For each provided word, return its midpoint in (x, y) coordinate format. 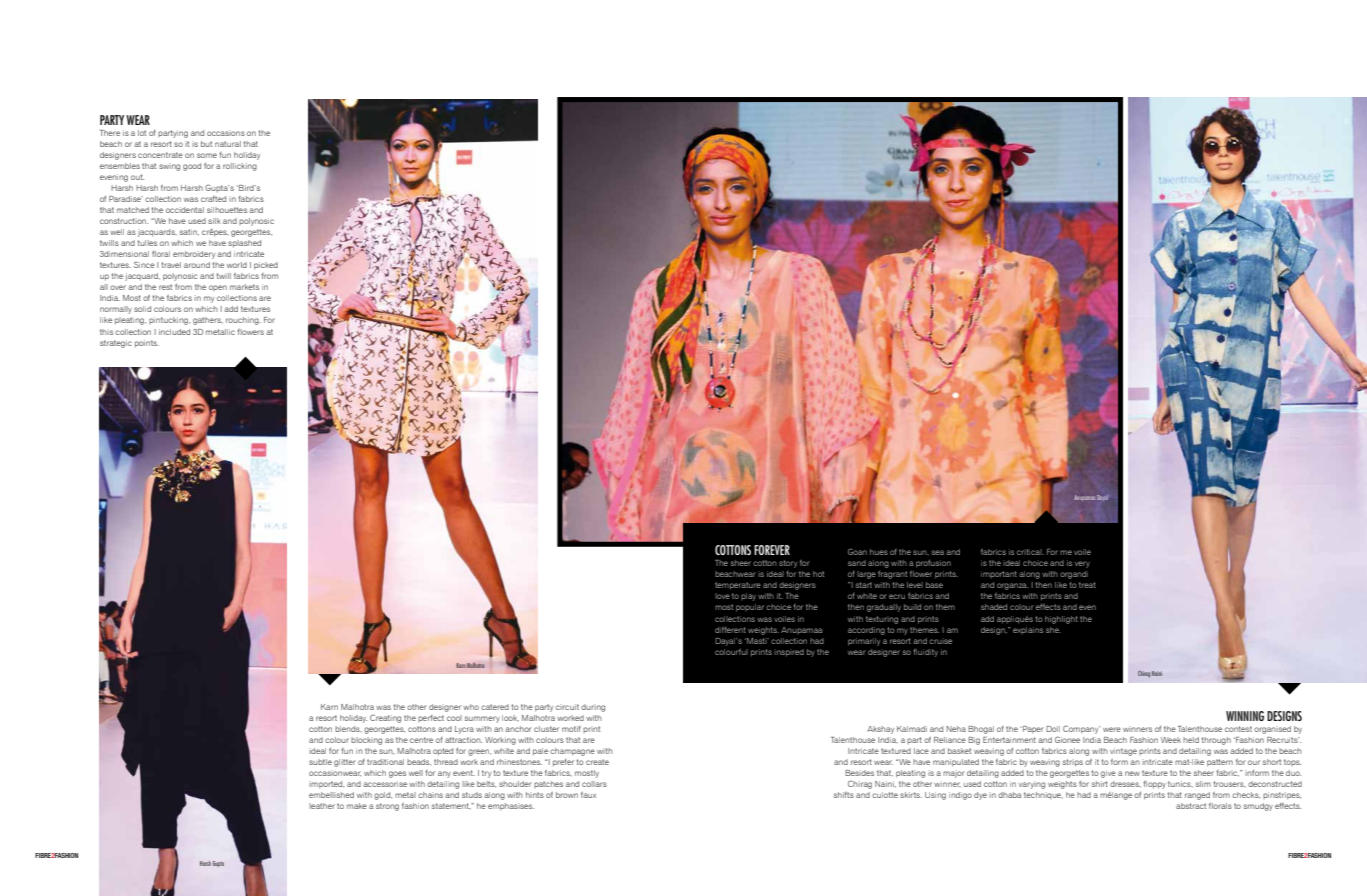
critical (1030, 552)
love (722, 596)
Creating (385, 718)
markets (244, 287)
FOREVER (772, 550)
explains (1028, 630)
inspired (789, 653)
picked (266, 266)
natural (228, 144)
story (788, 564)
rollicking (240, 167)
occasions (226, 133)
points (147, 344)
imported (326, 785)
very (1082, 564)
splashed (244, 244)
